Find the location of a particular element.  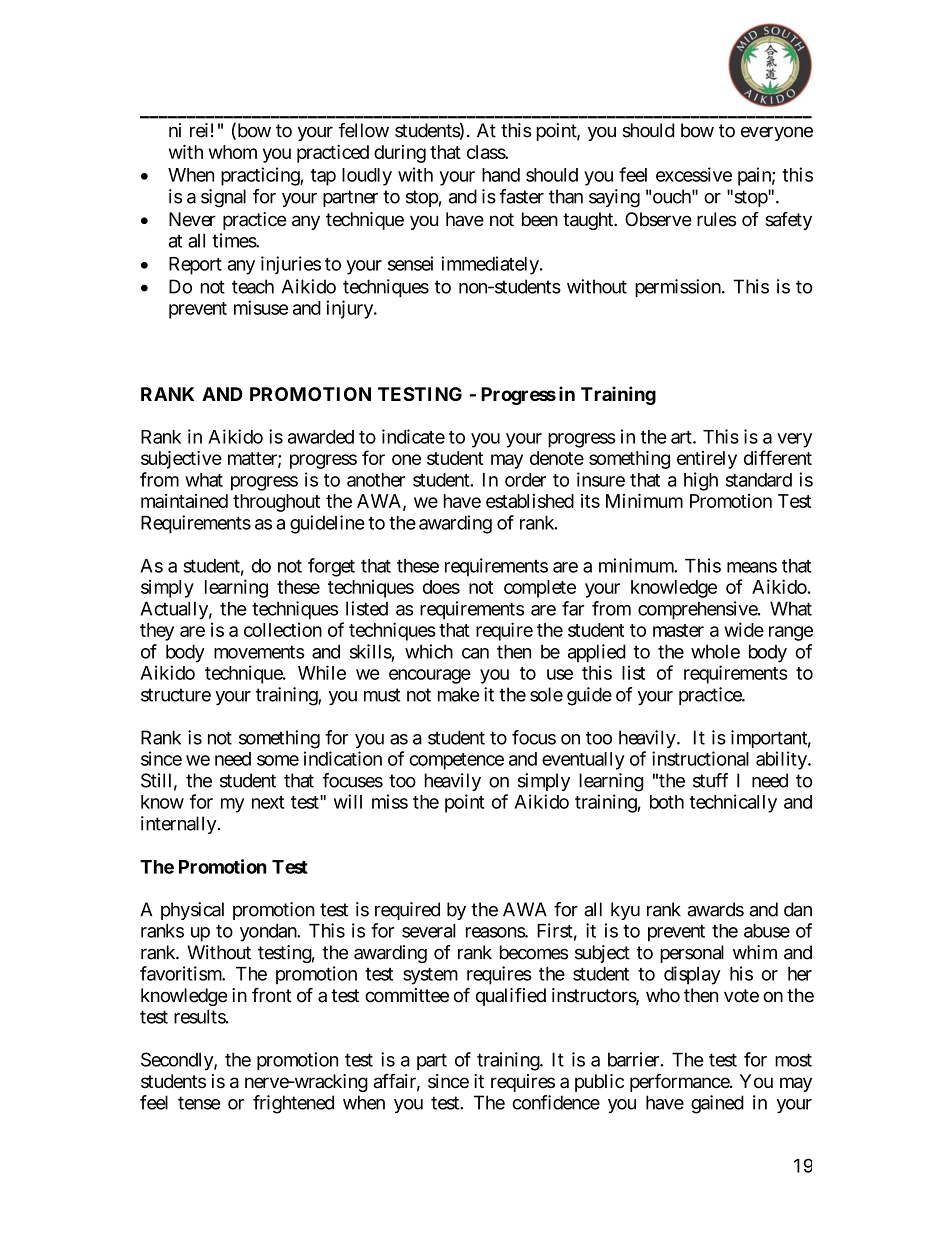

Observe is located at coordinates (658, 219).
